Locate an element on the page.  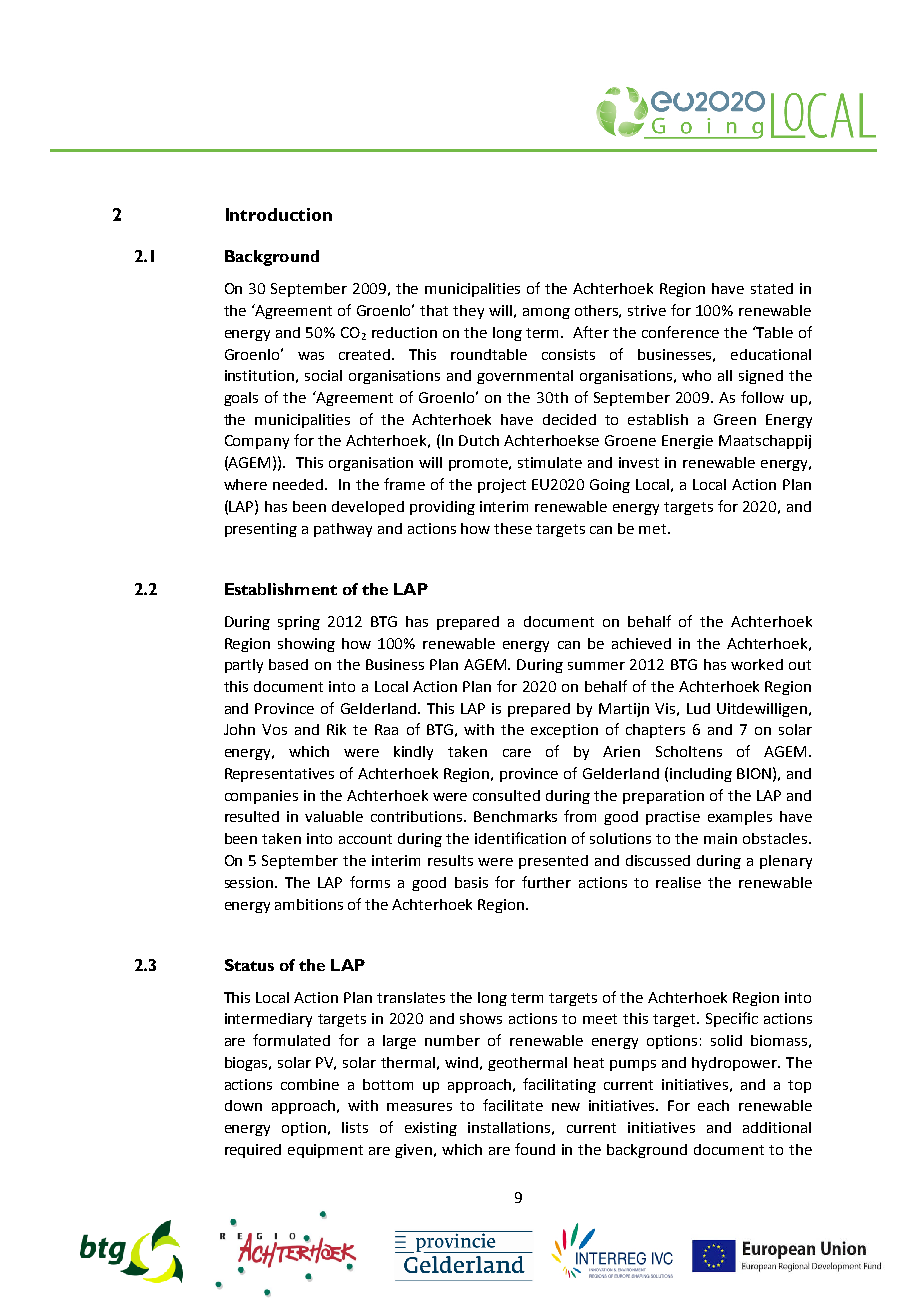
examples is located at coordinates (740, 818).
